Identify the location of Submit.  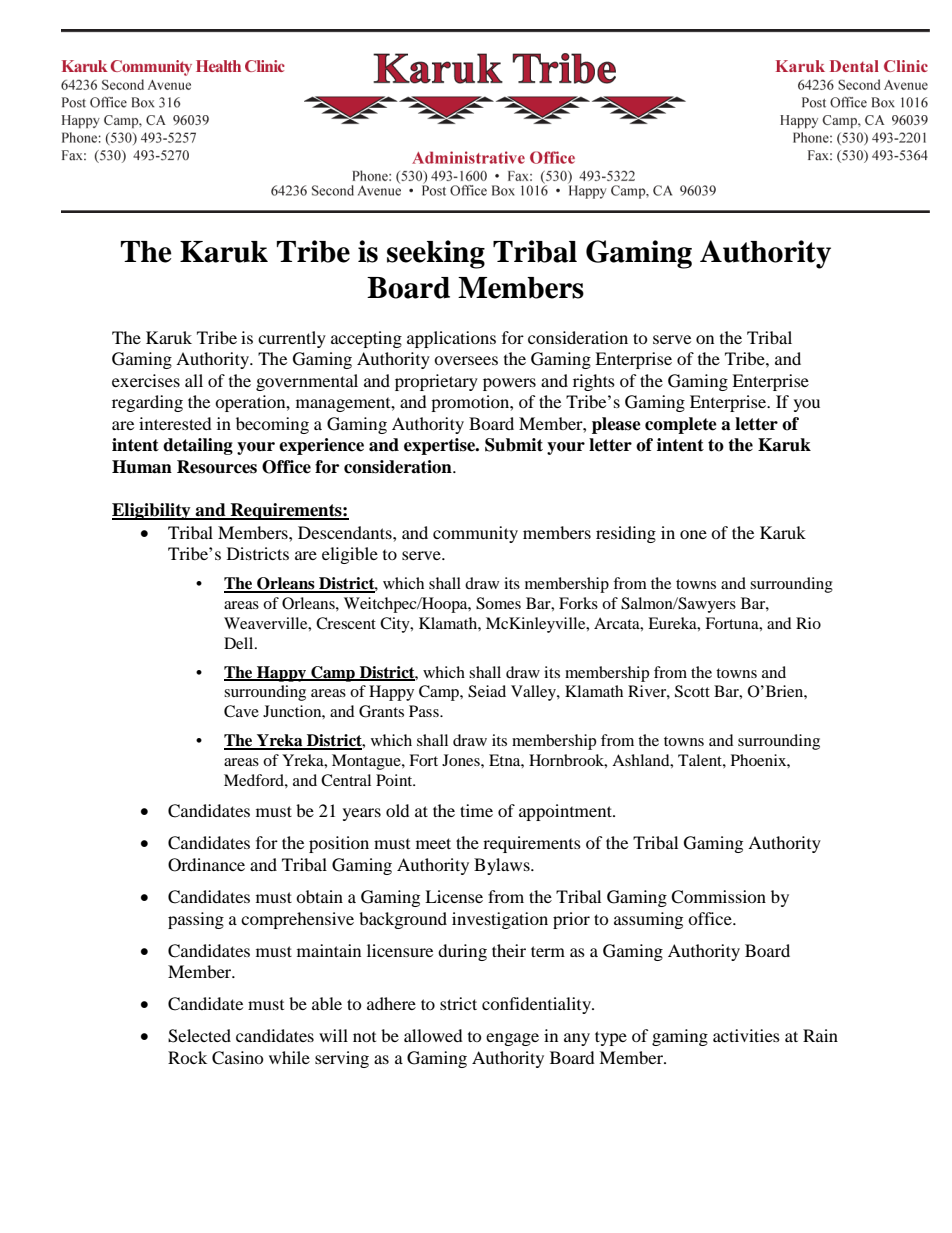
(514, 445).
